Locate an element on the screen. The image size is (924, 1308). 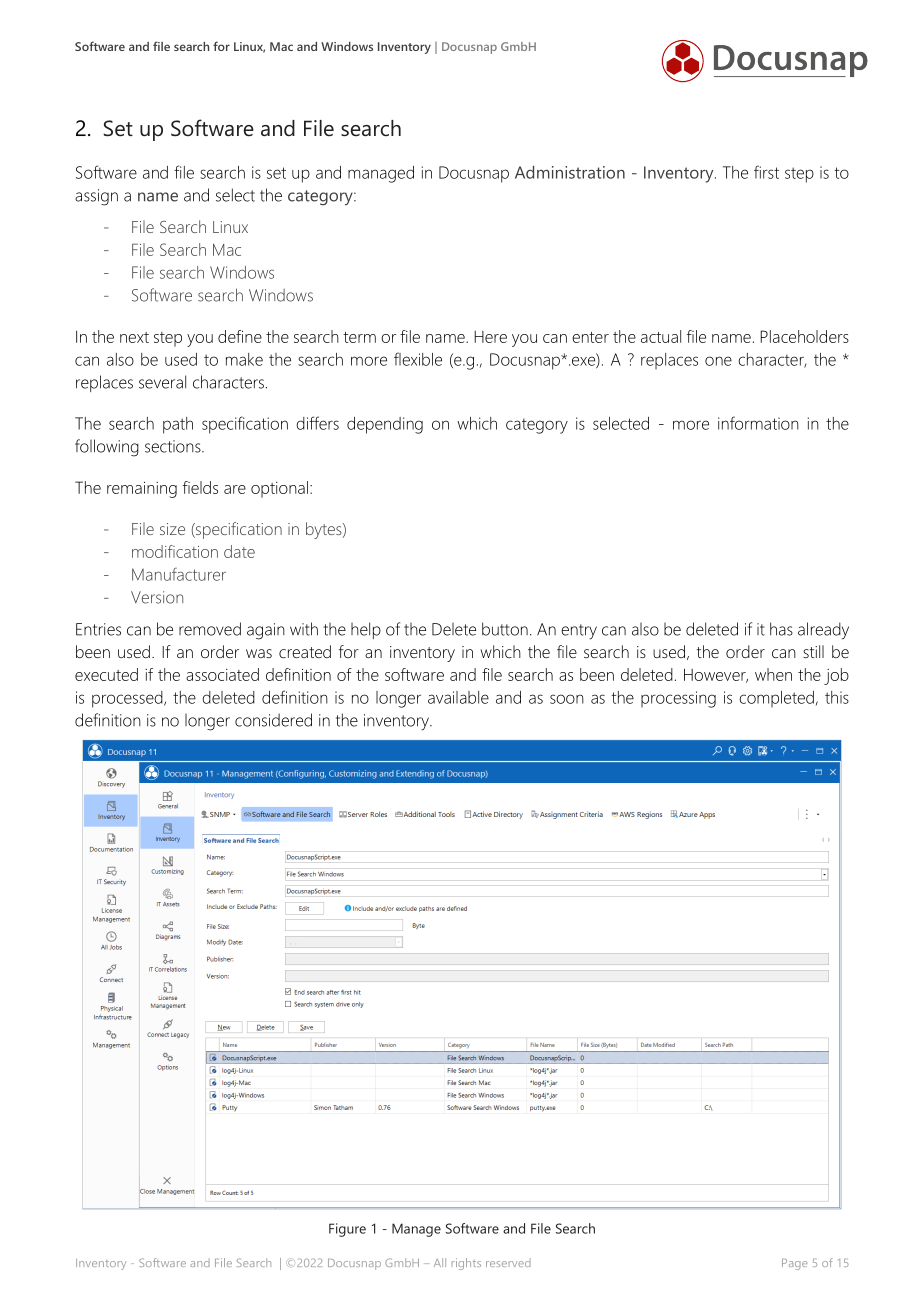
depending is located at coordinates (385, 425).
